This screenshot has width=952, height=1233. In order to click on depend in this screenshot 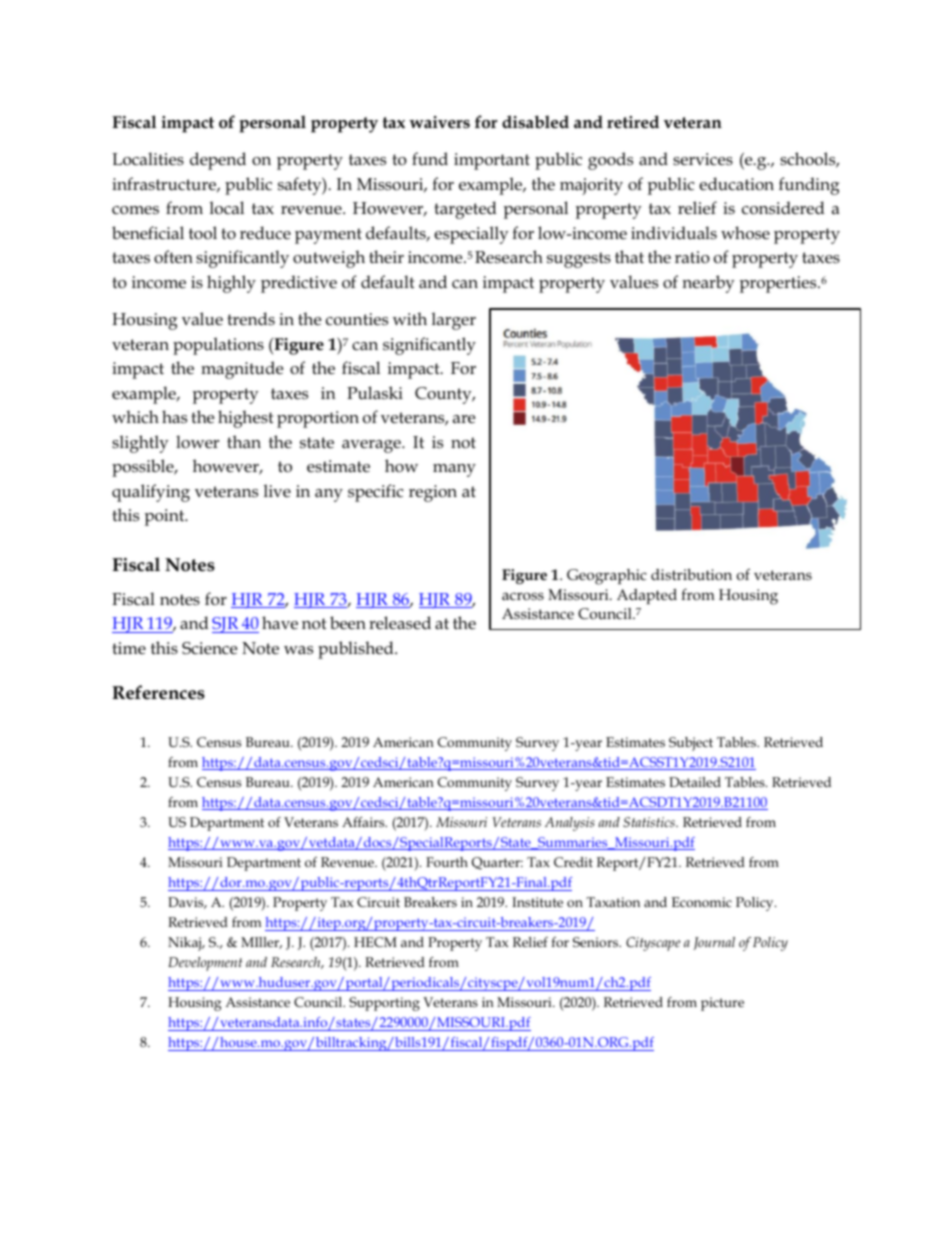, I will do `click(218, 161)`.
